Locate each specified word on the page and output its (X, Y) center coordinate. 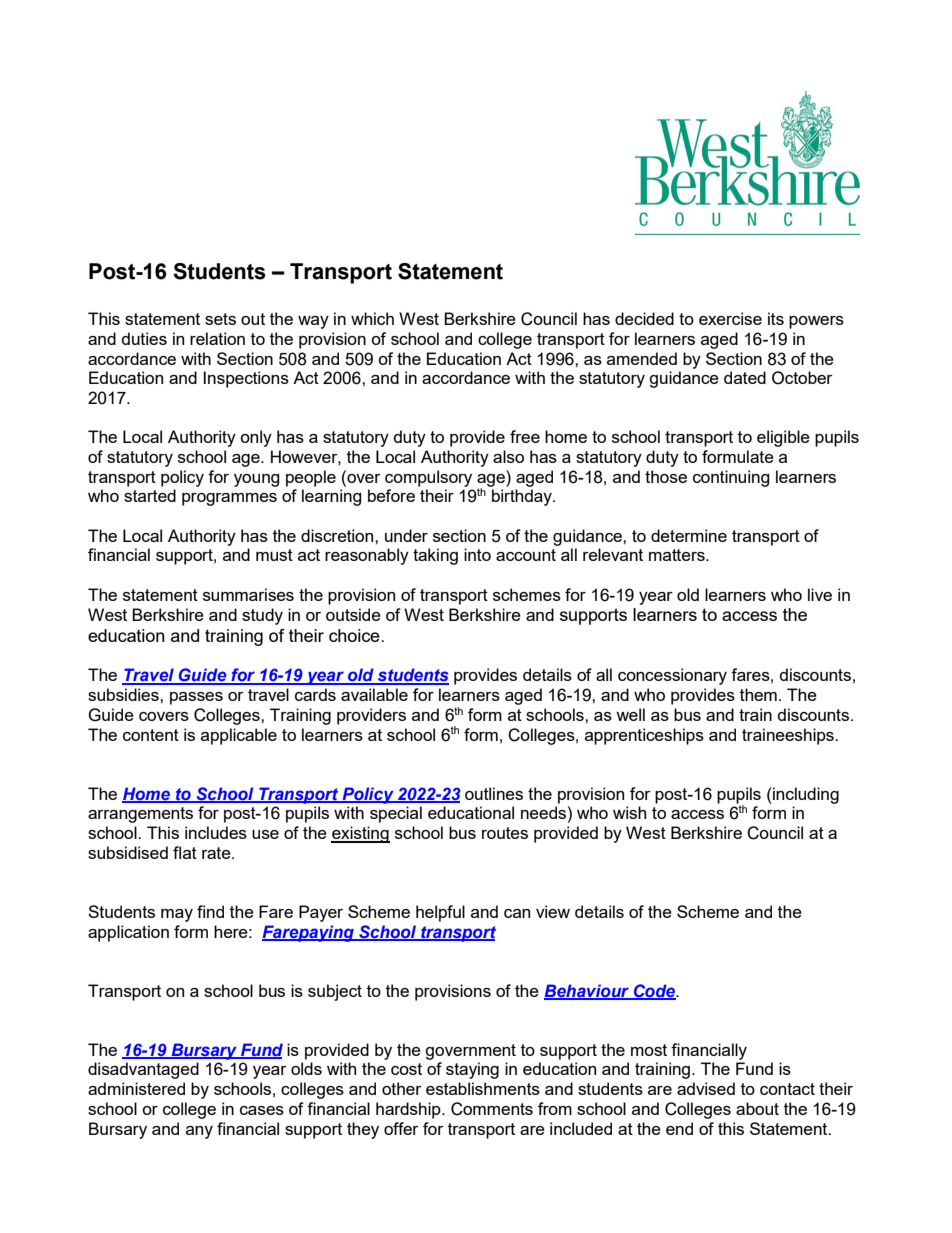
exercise (730, 318)
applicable (239, 736)
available (374, 694)
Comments (492, 1109)
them (758, 694)
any (199, 1132)
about (757, 1108)
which (372, 318)
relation (217, 338)
